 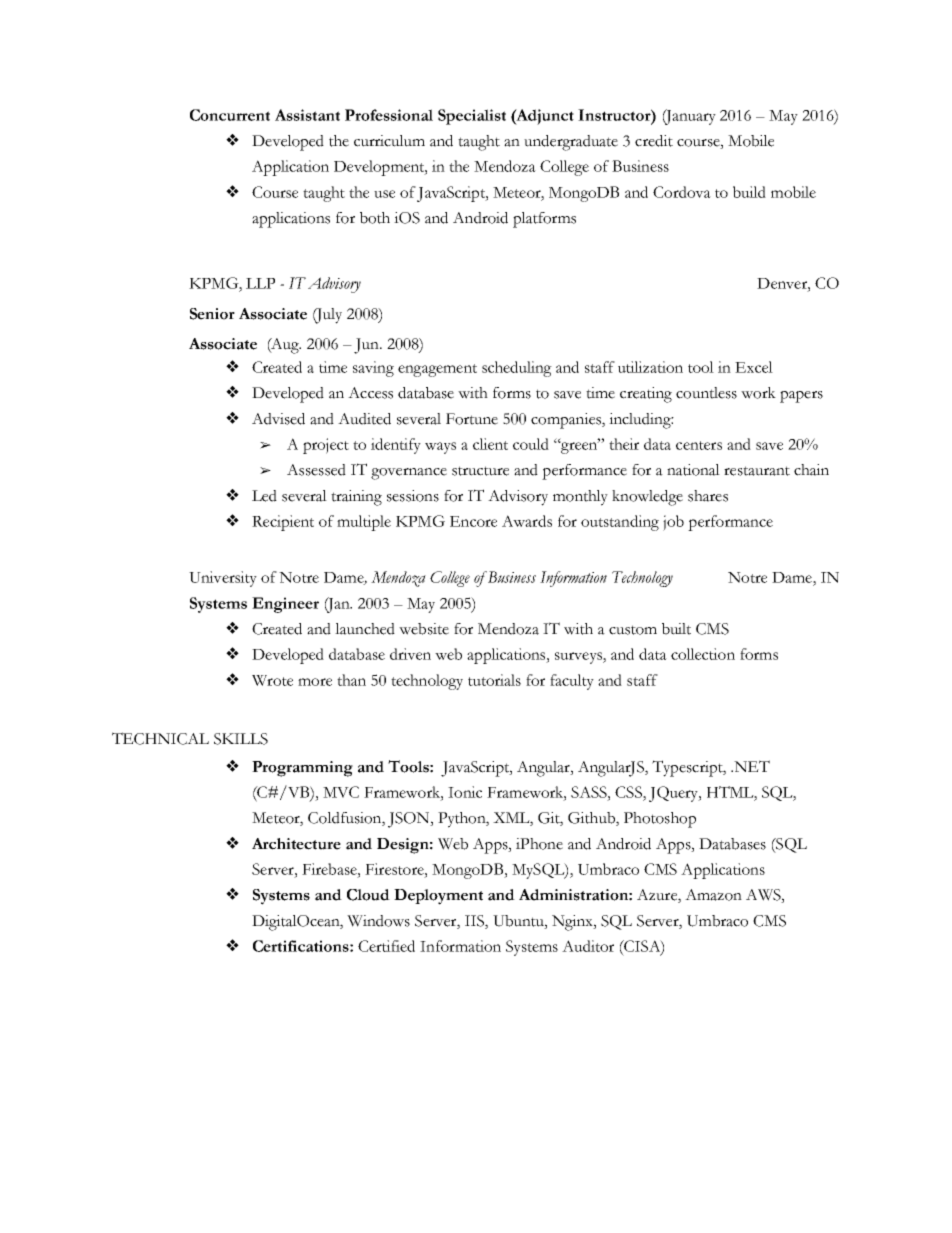 What do you see at coordinates (494, 680) in the screenshot?
I see `tutorials` at bounding box center [494, 680].
